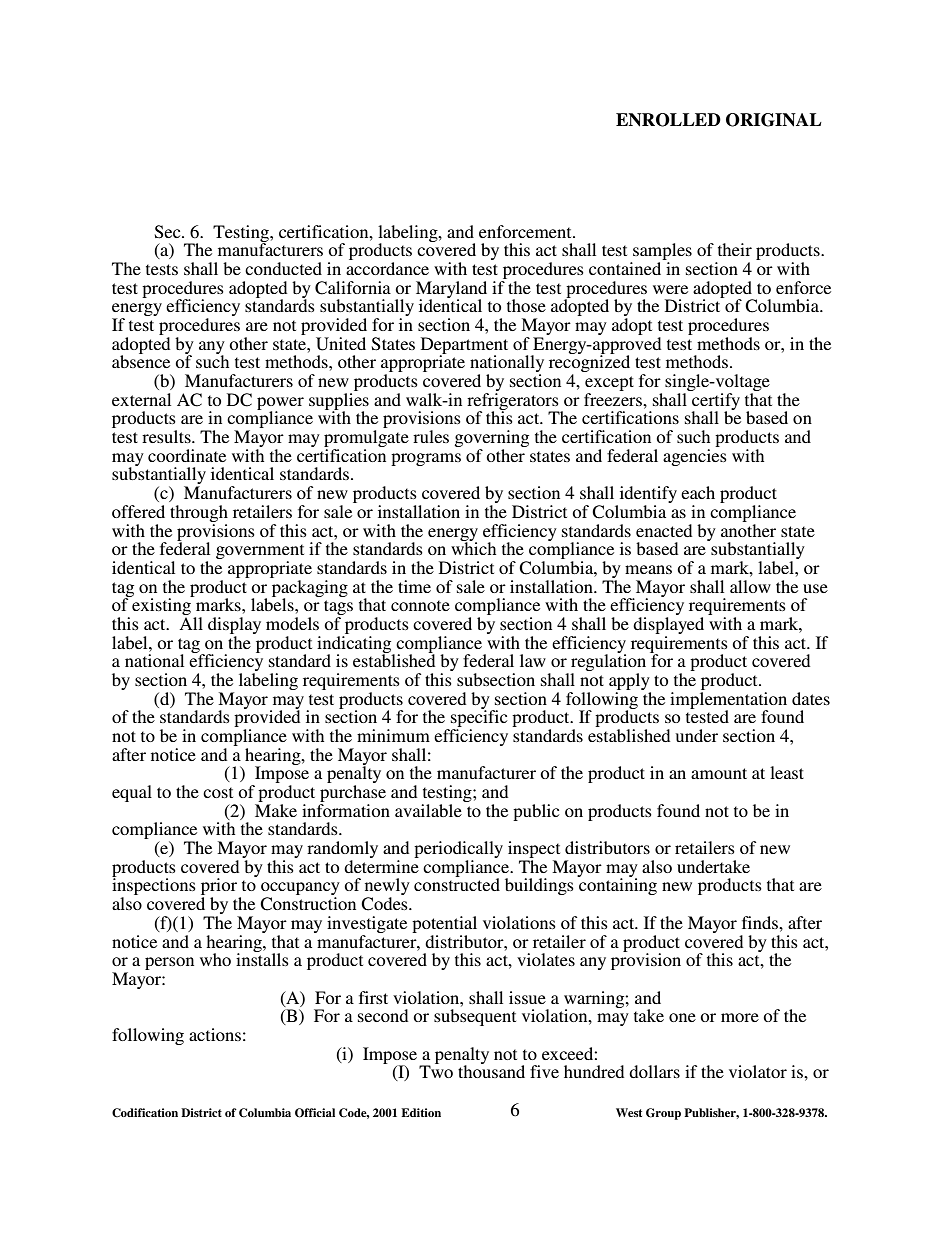 The height and width of the screenshot is (1233, 952). What do you see at coordinates (719, 773) in the screenshot?
I see `amount` at bounding box center [719, 773].
